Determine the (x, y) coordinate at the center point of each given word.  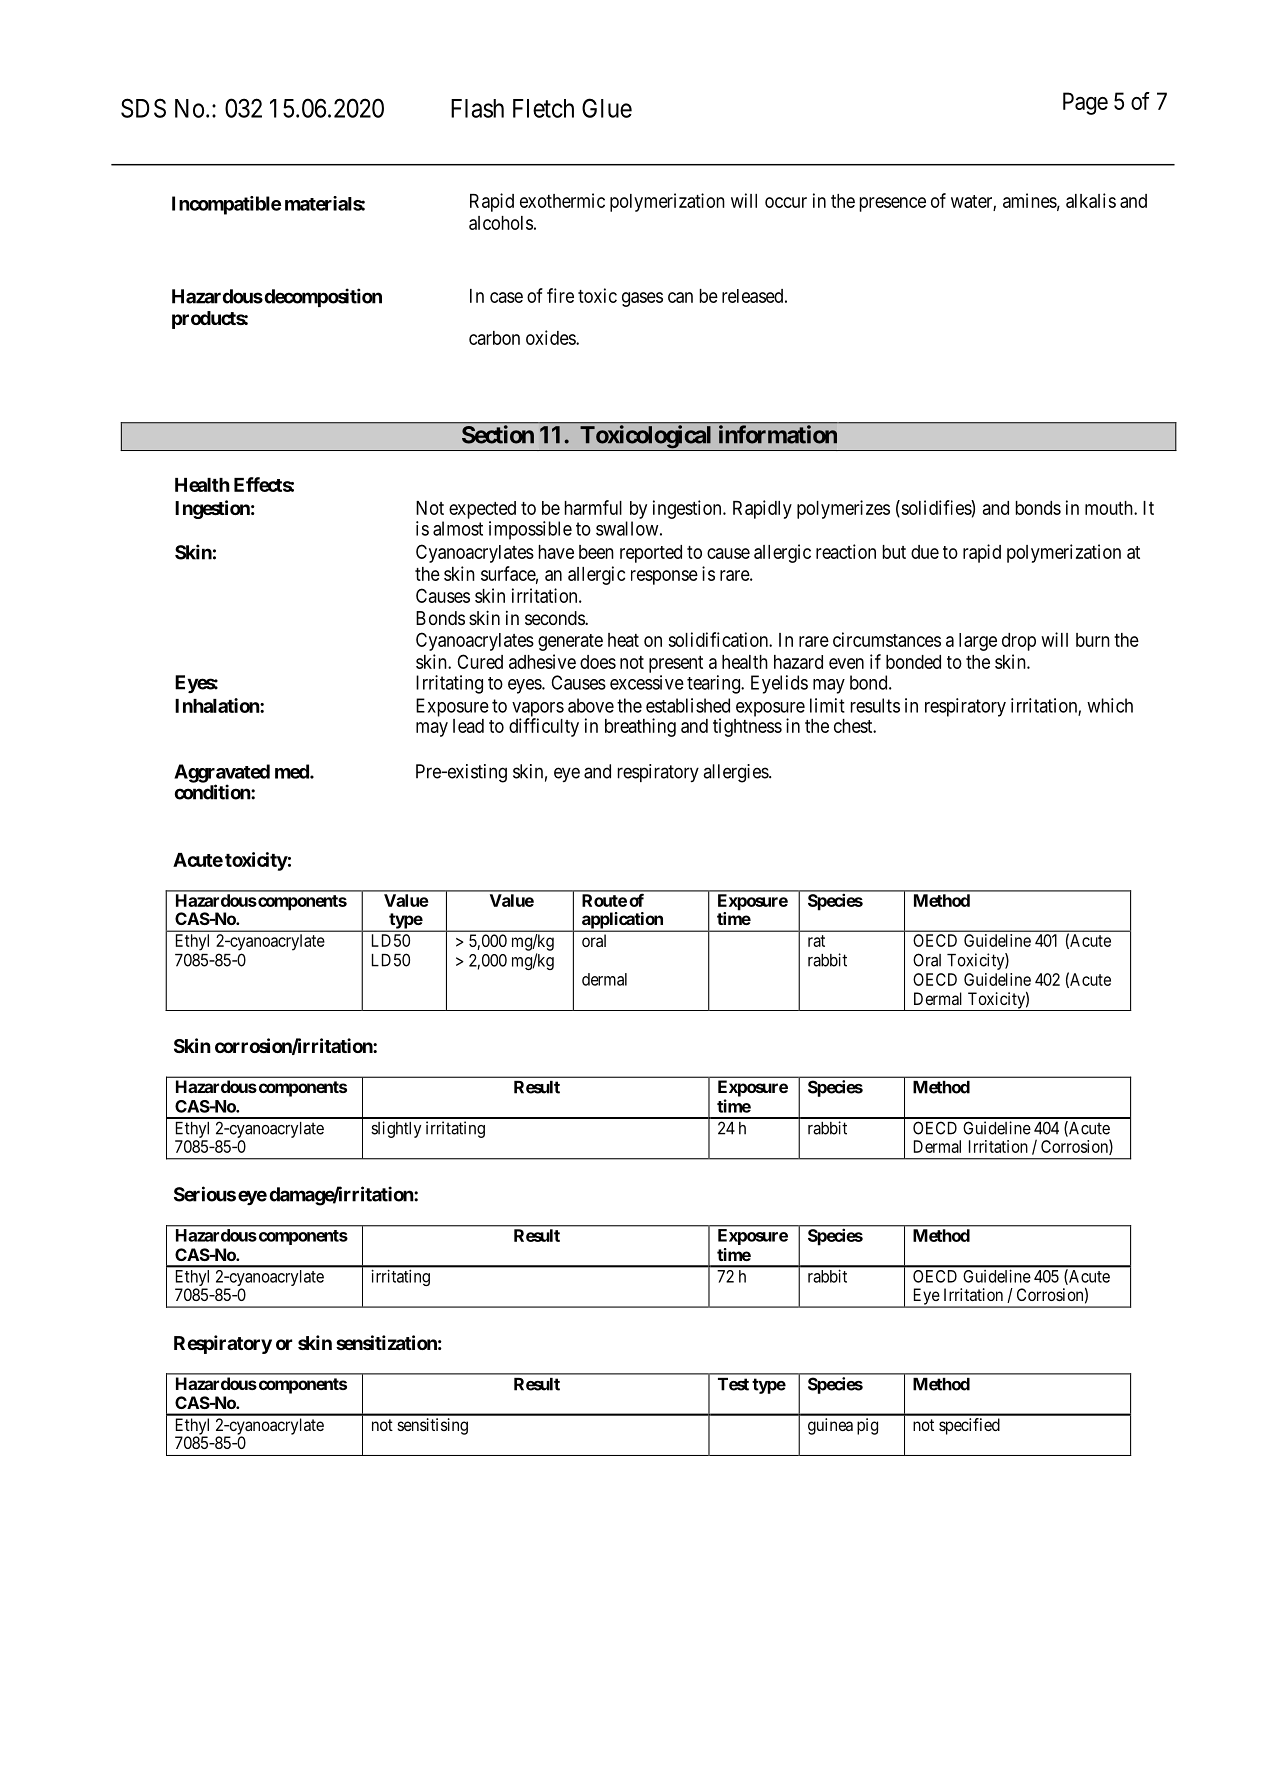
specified (969, 1426)
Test (733, 1384)
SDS (143, 108)
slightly (396, 1129)
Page (1085, 103)
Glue (607, 108)
